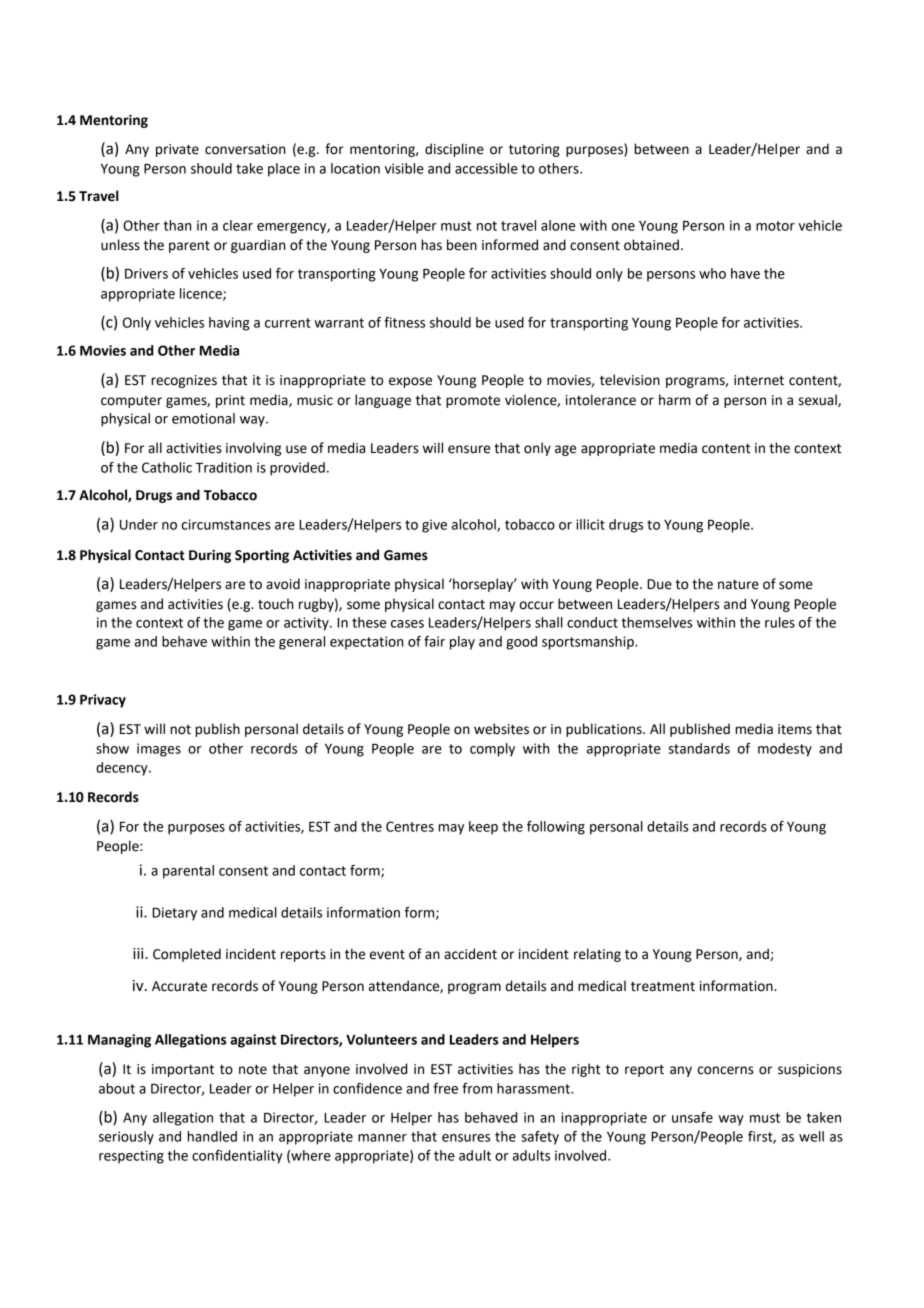 The image size is (924, 1308). I want to click on accessible, so click(486, 168).
